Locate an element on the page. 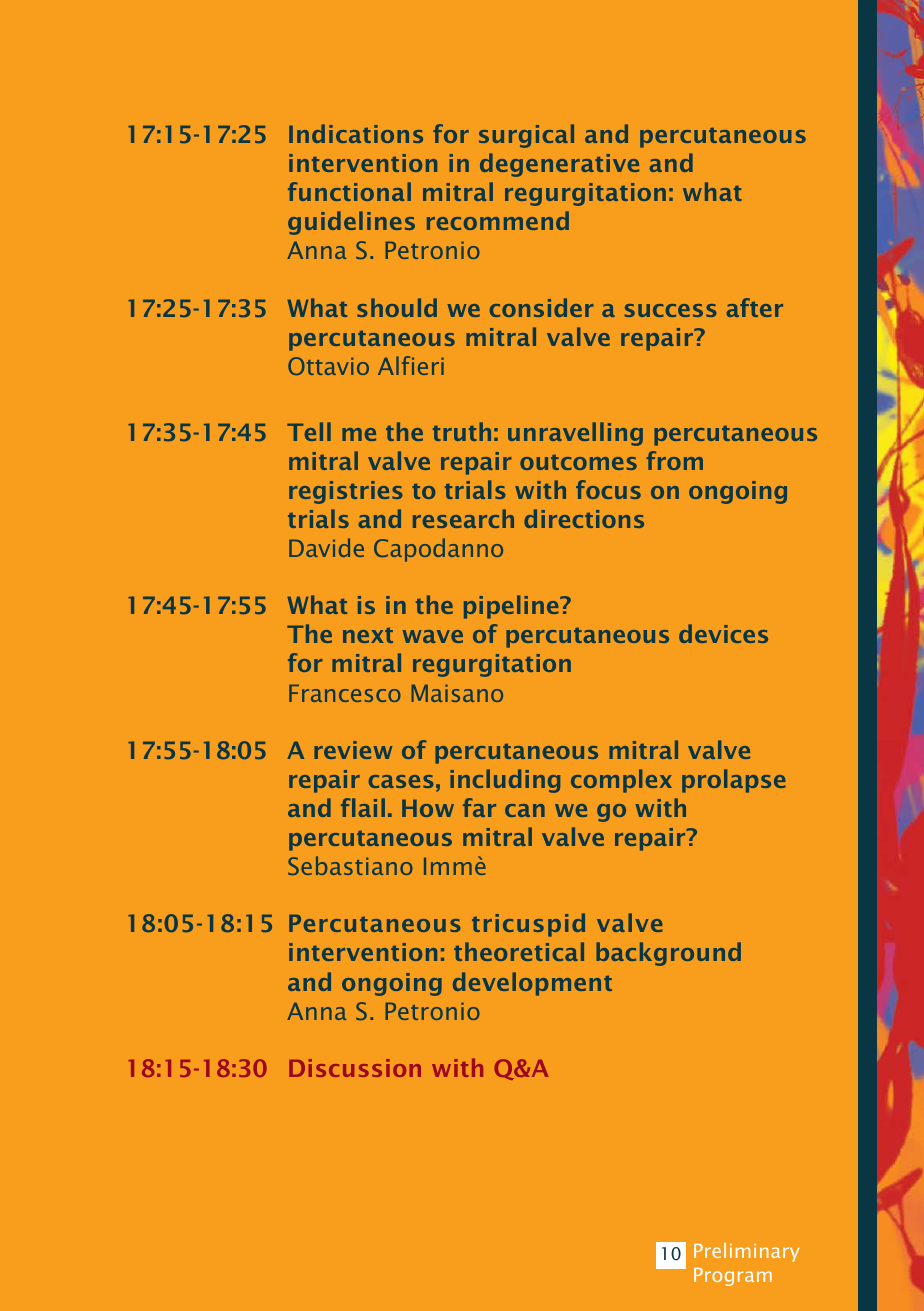  development is located at coordinates (532, 984).
